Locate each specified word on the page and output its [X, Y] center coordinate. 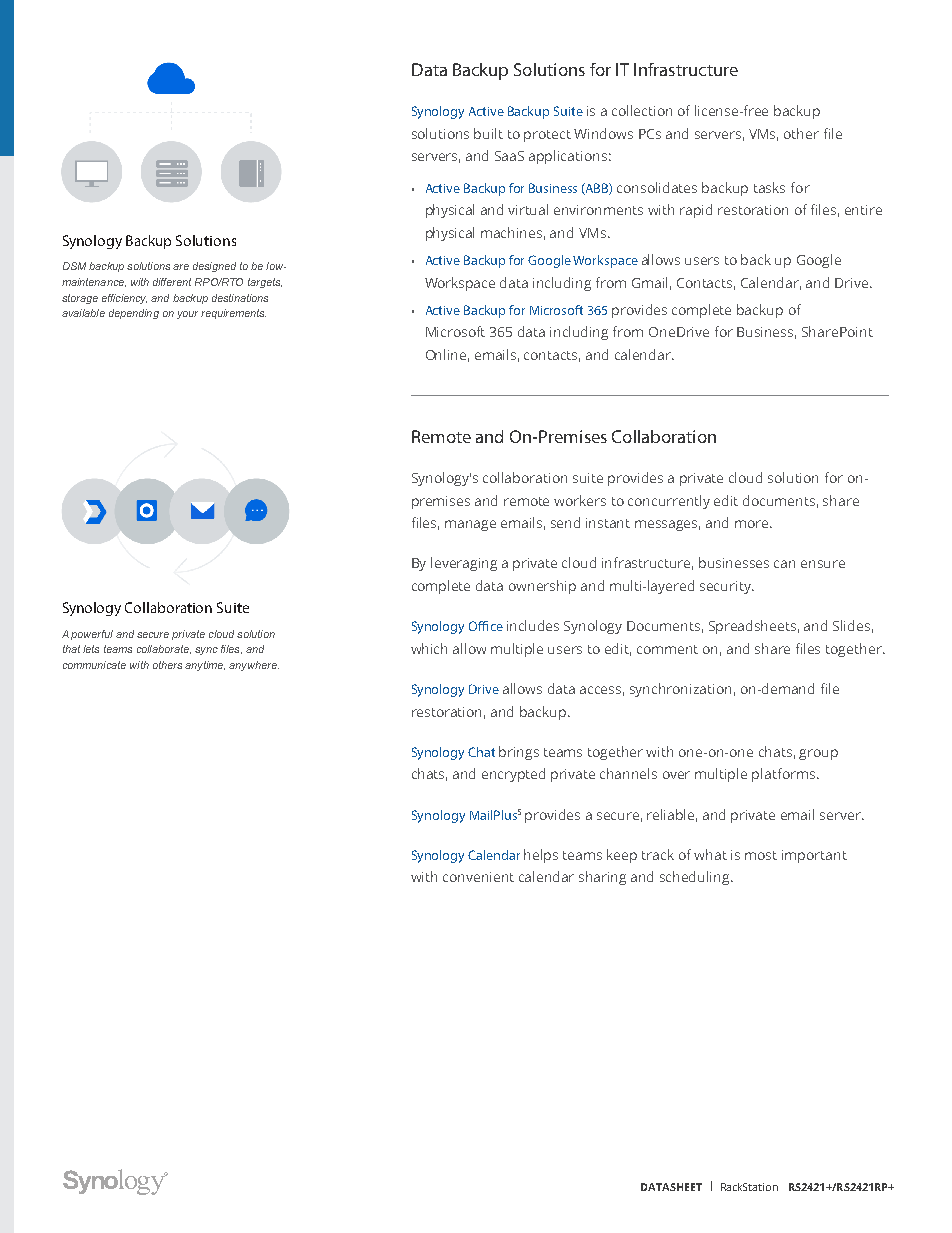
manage [470, 525]
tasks [769, 187]
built [488, 133]
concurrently [669, 502]
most [761, 855]
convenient [478, 877]
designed [214, 267]
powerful [92, 635]
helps [541, 856]
